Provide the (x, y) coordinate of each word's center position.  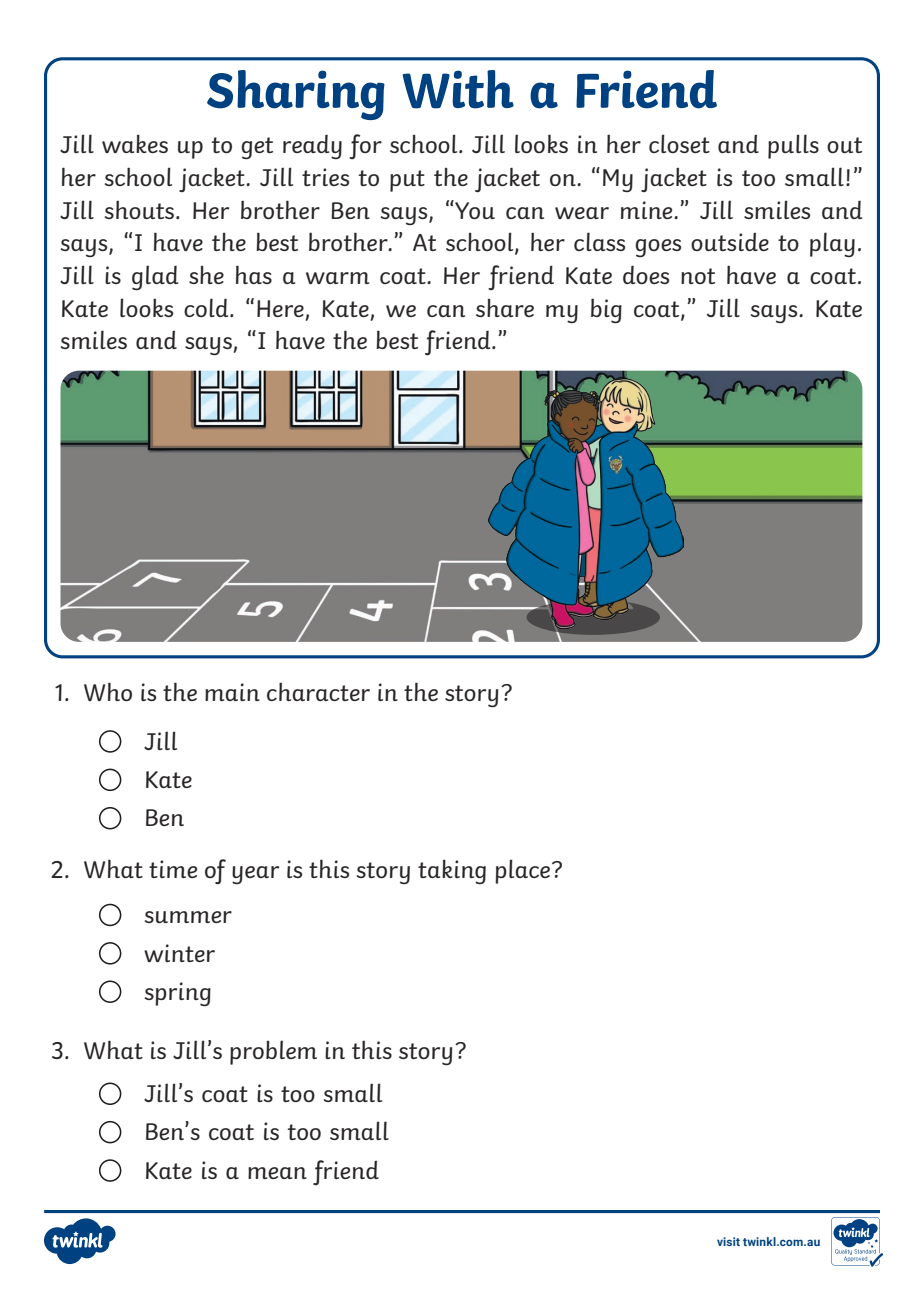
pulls (793, 146)
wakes (135, 143)
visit (728, 1241)
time (173, 869)
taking (452, 871)
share (505, 307)
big (606, 311)
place (522, 871)
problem (273, 1052)
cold (207, 307)
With (458, 89)
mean (277, 1173)
